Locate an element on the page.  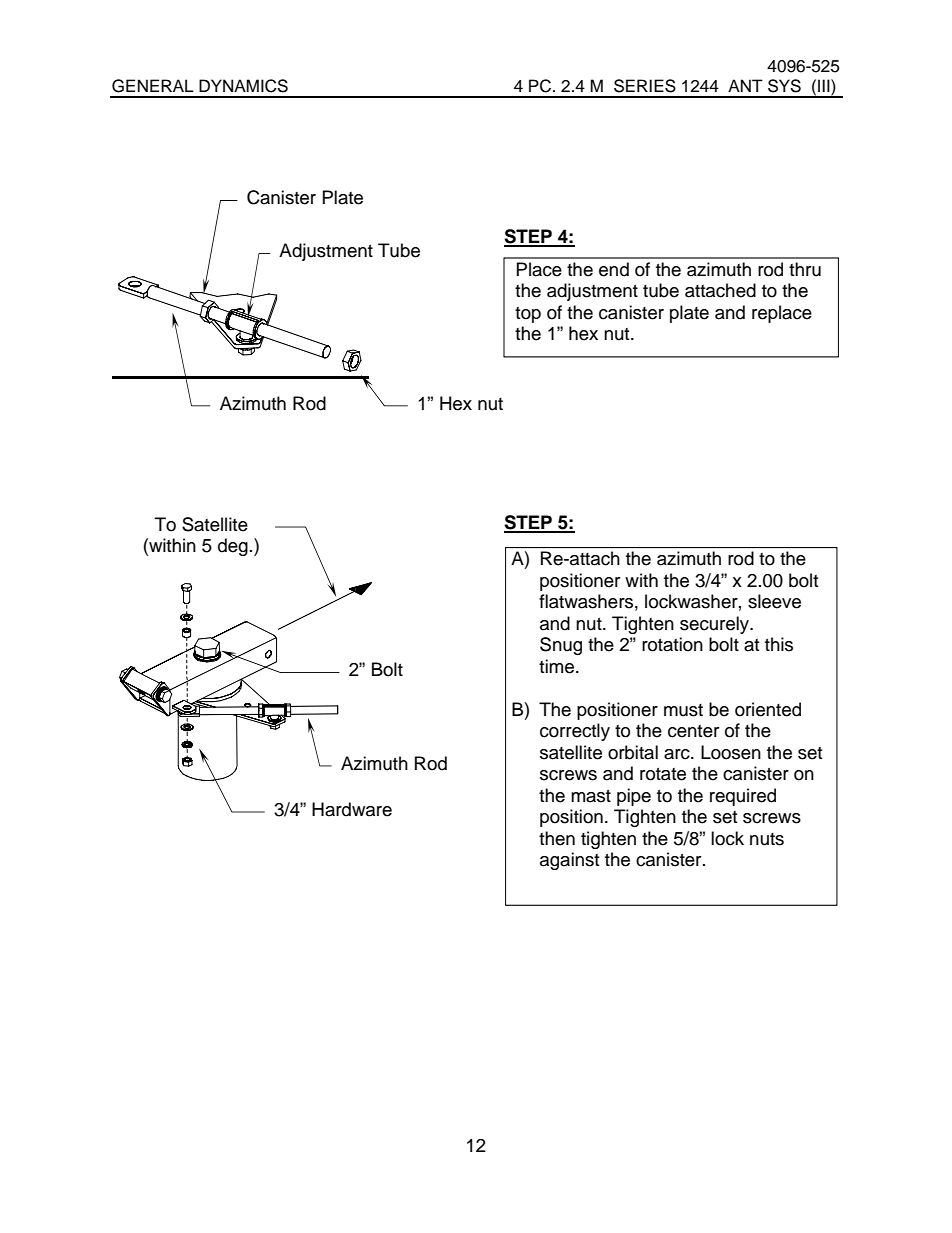
Snug is located at coordinates (561, 646).
